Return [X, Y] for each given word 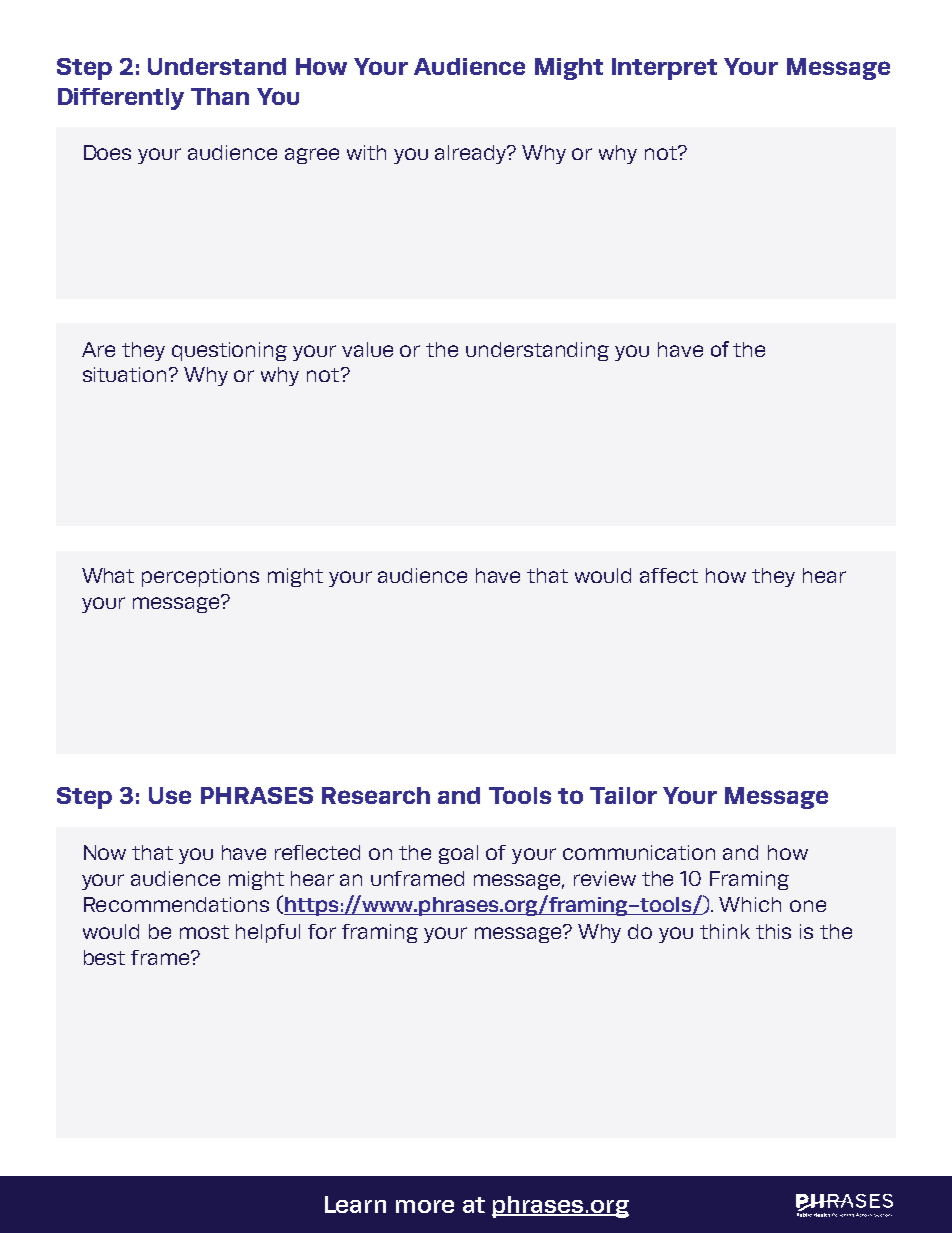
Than [220, 96]
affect [669, 575]
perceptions [200, 577]
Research [376, 795]
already [472, 154]
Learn [355, 1204]
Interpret [664, 69]
